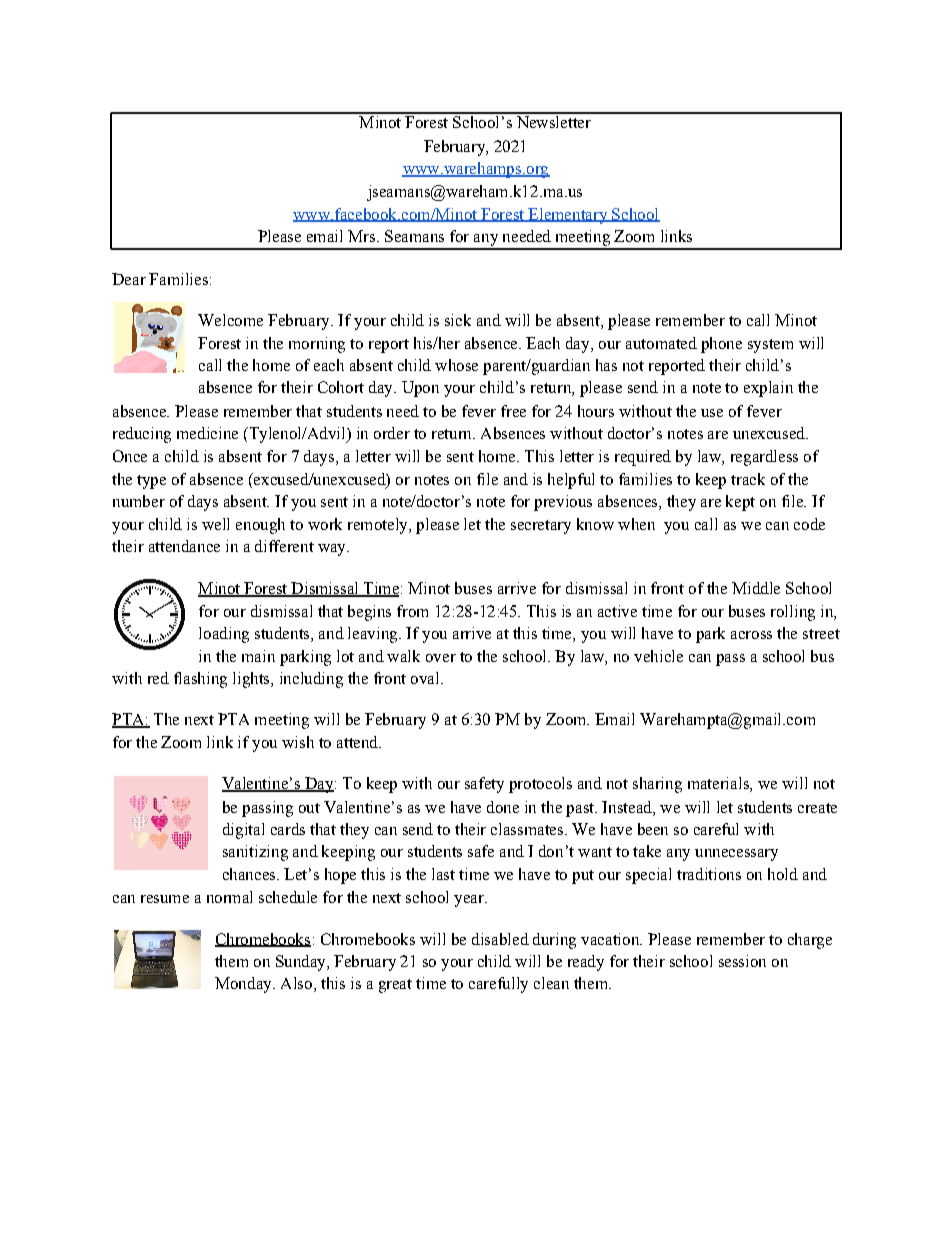 The image size is (952, 1233). What do you see at coordinates (568, 216) in the document?
I see `Elementary` at bounding box center [568, 216].
